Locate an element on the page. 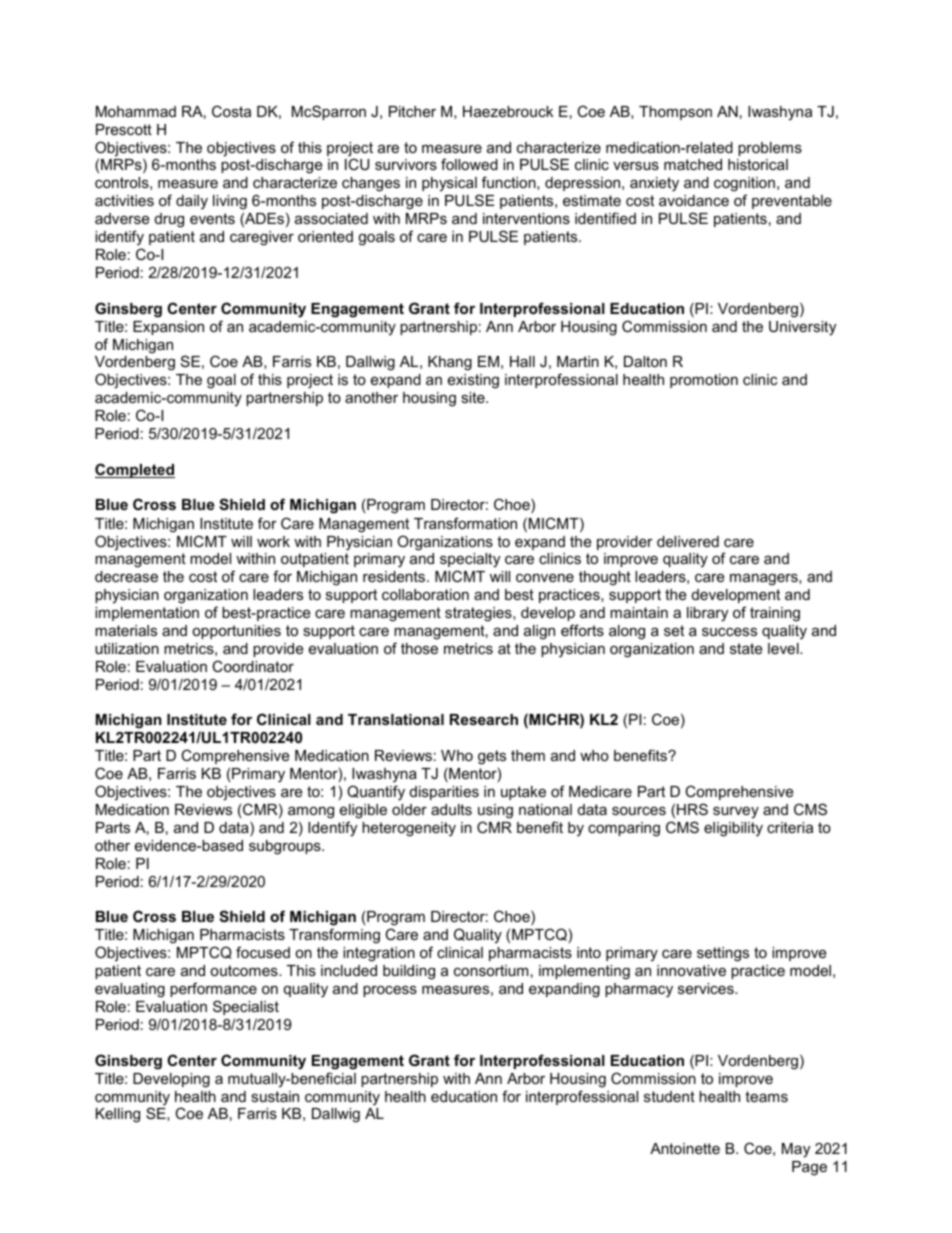  process is located at coordinates (390, 991).
